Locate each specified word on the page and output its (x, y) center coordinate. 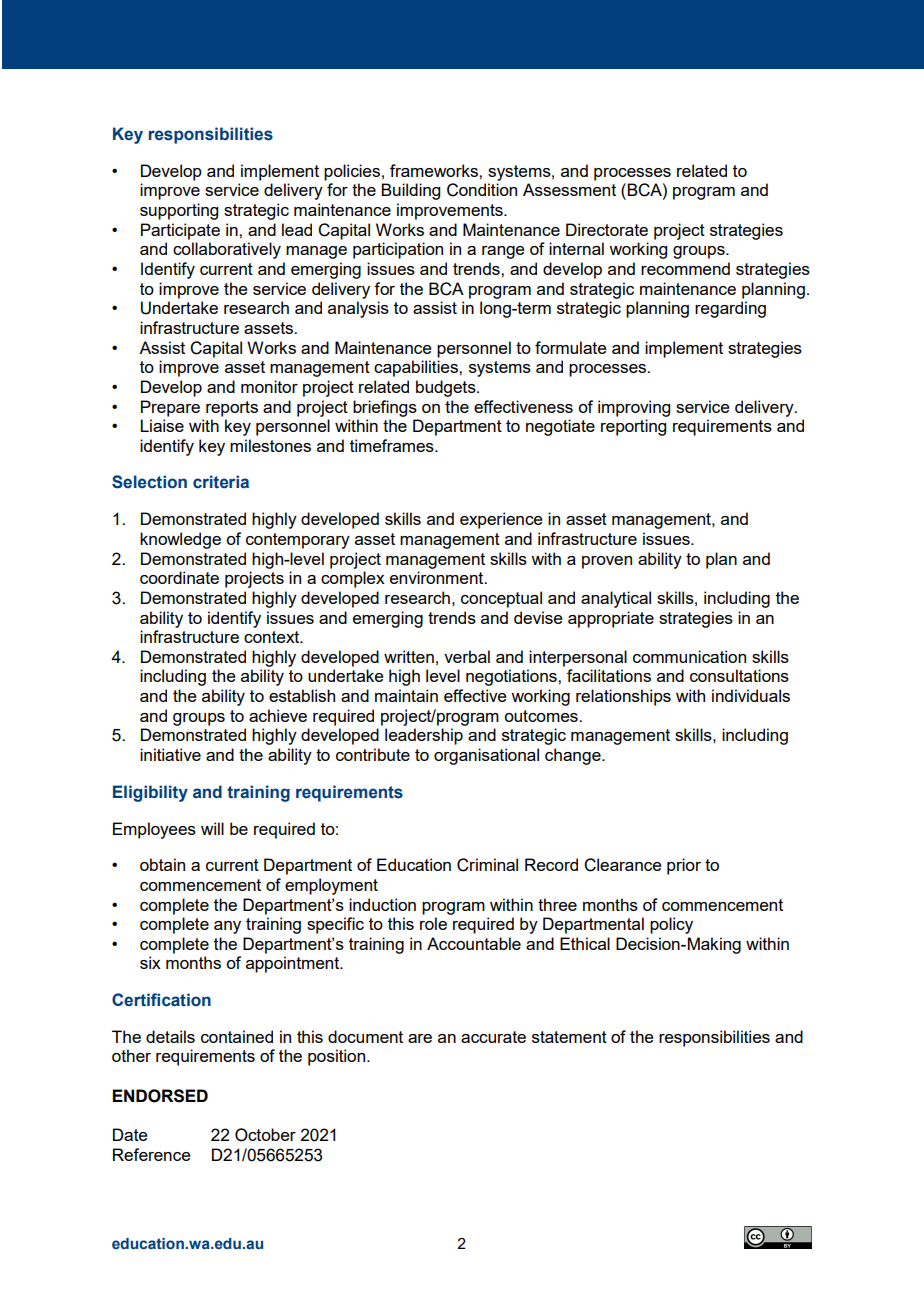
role (433, 923)
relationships (623, 697)
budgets (447, 388)
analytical (616, 599)
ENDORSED (160, 1096)
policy (671, 925)
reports (232, 409)
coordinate (179, 577)
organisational (486, 756)
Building (410, 191)
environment (438, 577)
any (227, 927)
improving (634, 408)
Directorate (607, 229)
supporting (179, 211)
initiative (170, 754)
